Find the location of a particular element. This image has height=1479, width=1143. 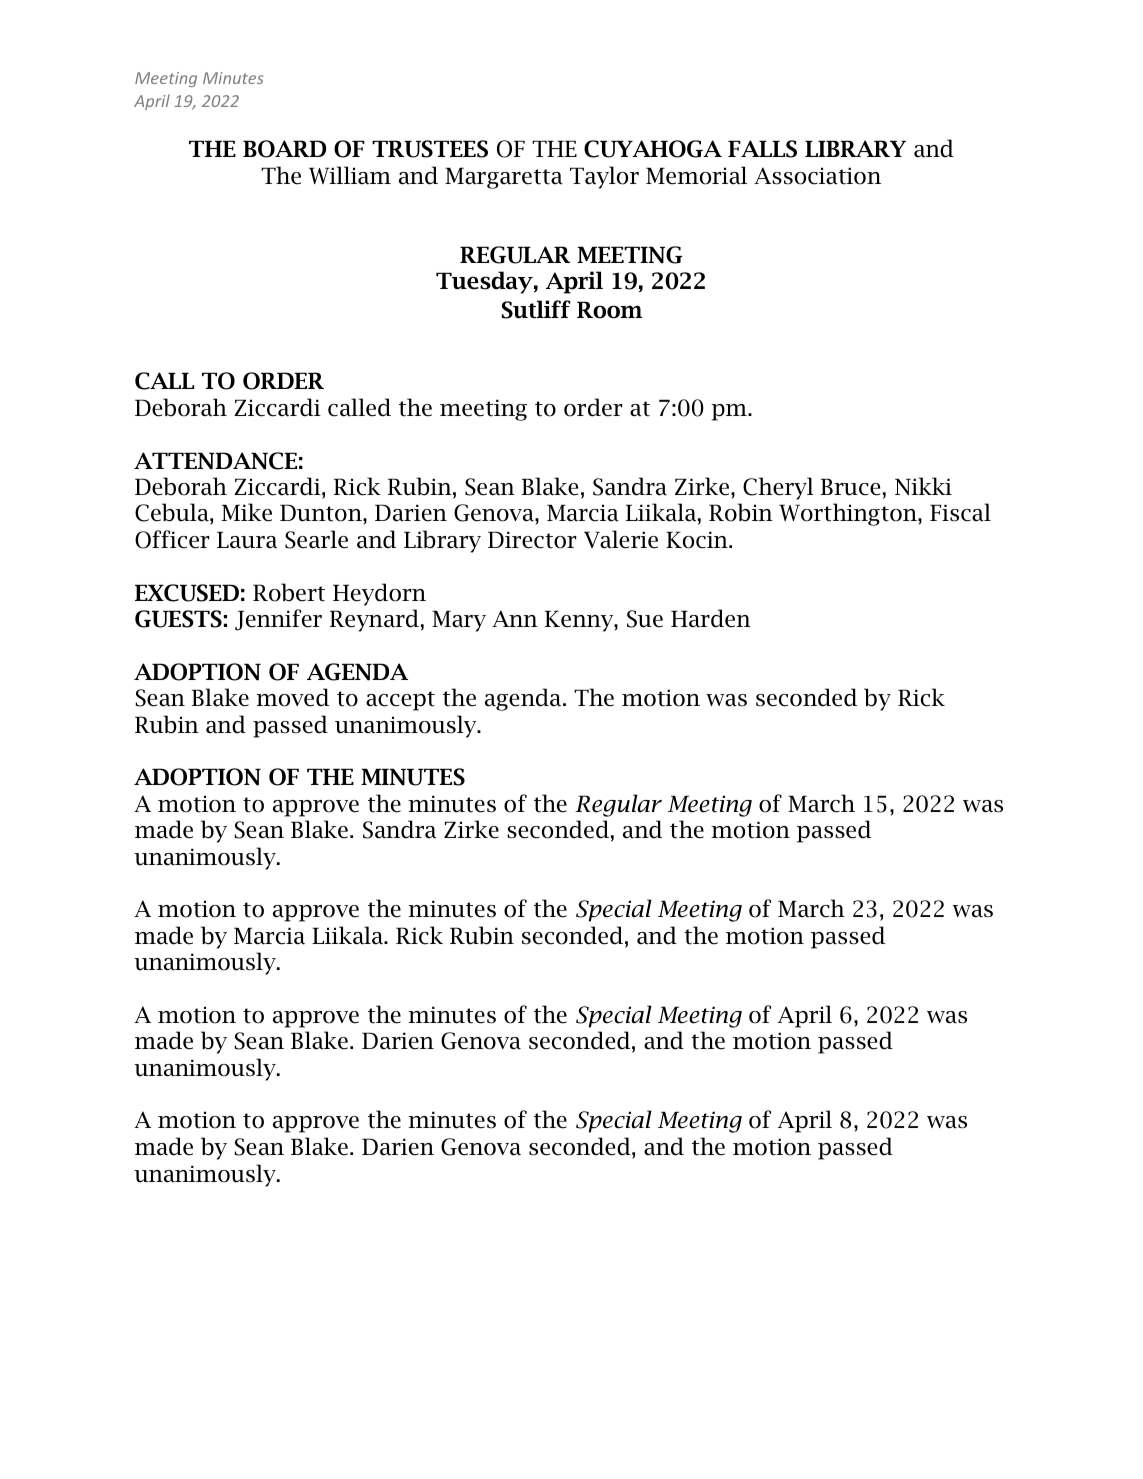

Room is located at coordinates (609, 310).
